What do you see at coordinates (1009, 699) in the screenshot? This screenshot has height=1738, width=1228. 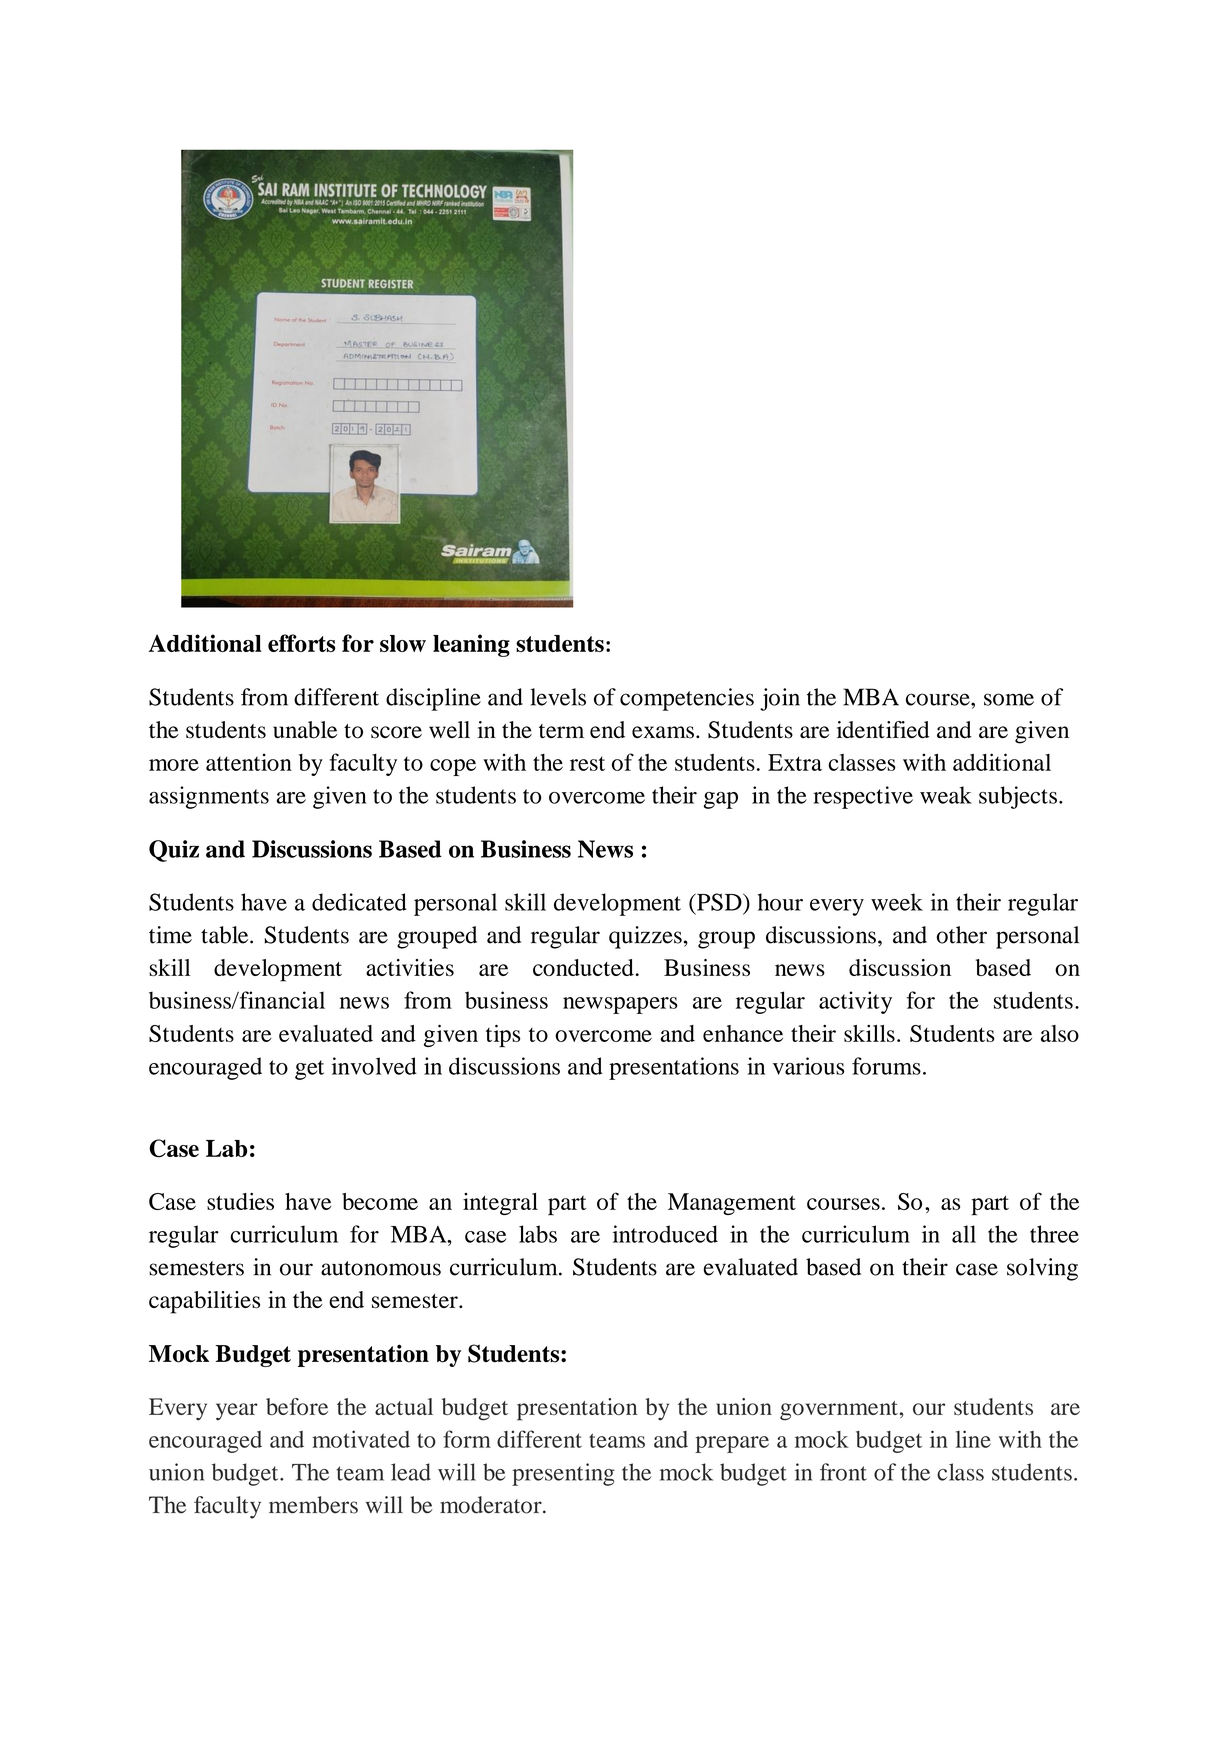 I see `some` at bounding box center [1009, 699].
